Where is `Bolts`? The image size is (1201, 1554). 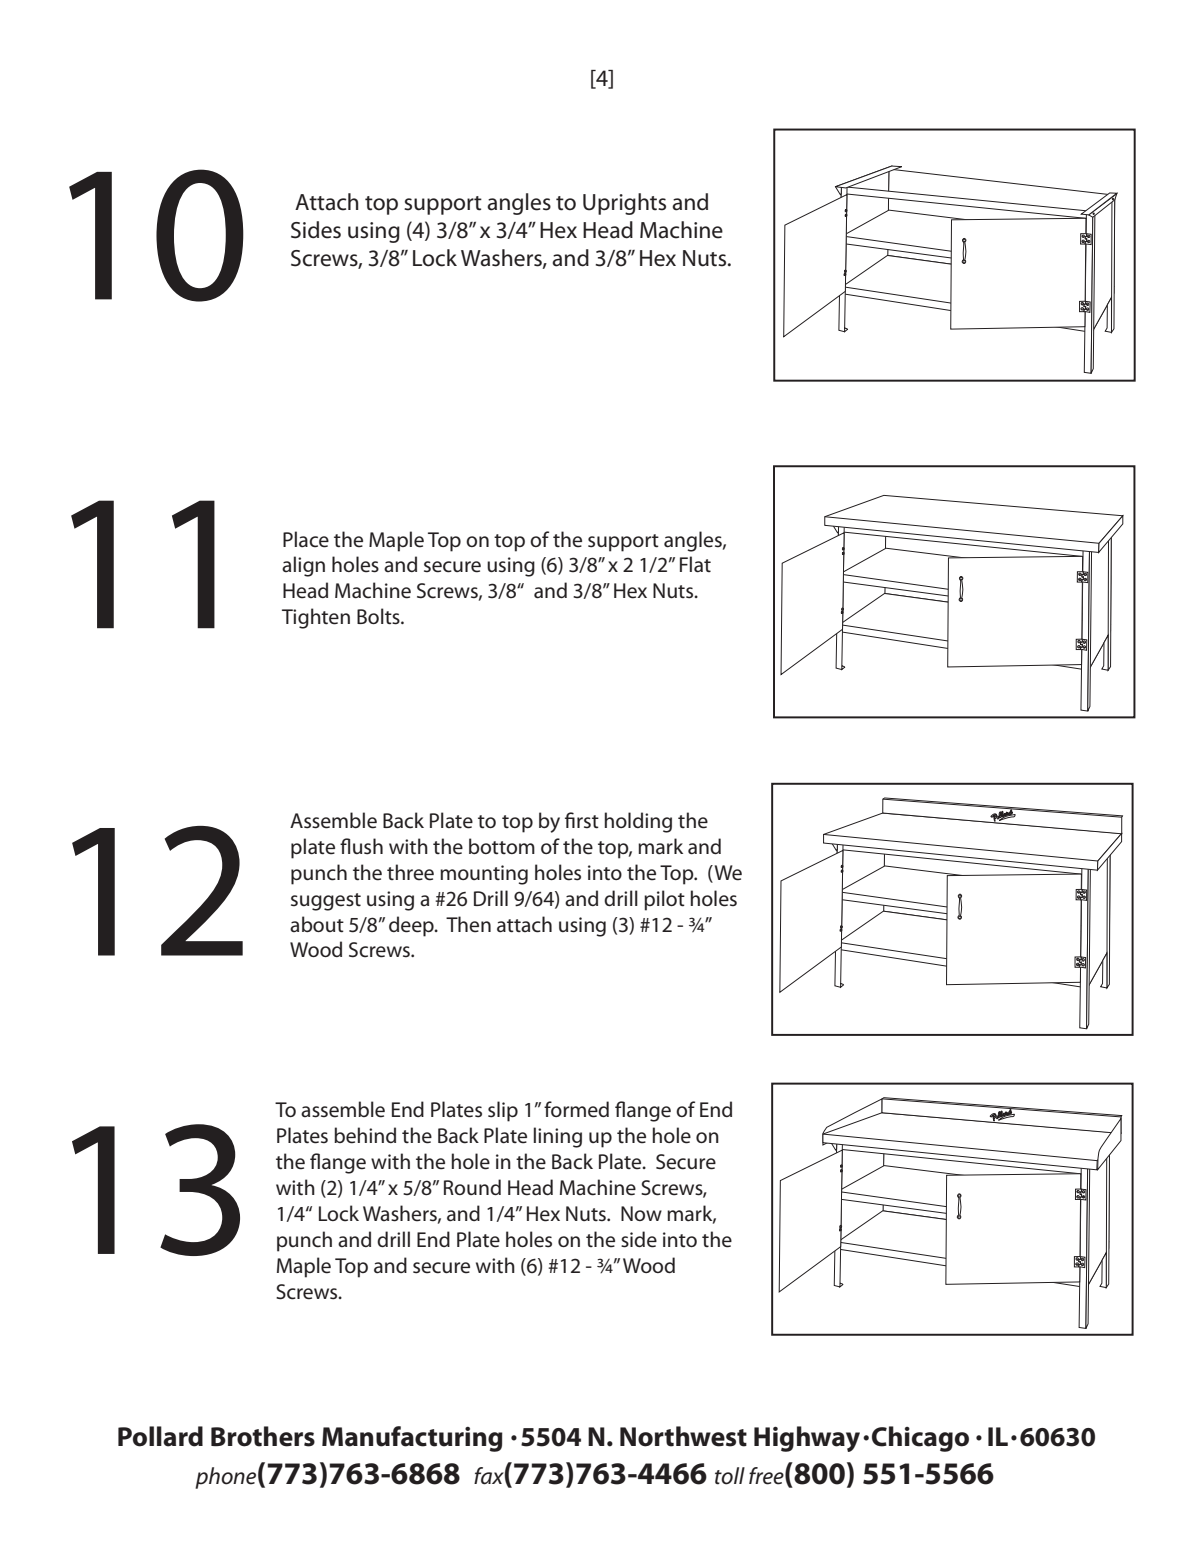 Bolts is located at coordinates (379, 616).
